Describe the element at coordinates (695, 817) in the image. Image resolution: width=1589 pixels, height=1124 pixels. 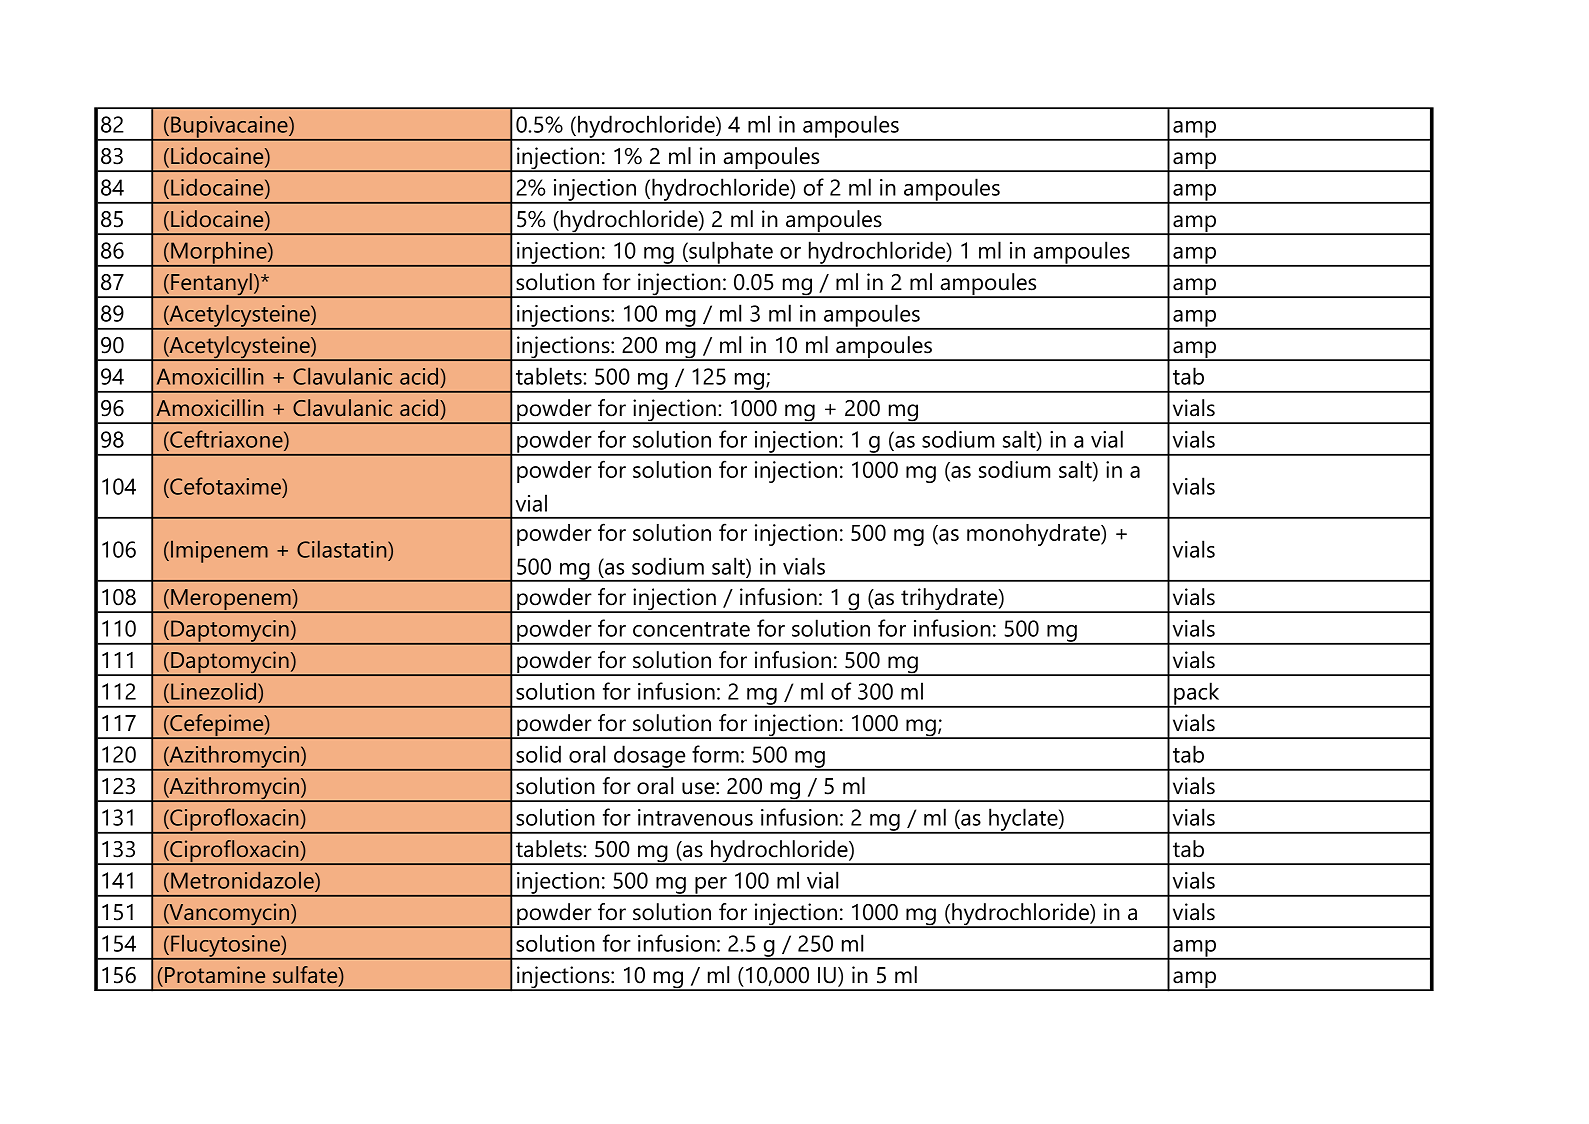
I see `intravenous` at that location.
